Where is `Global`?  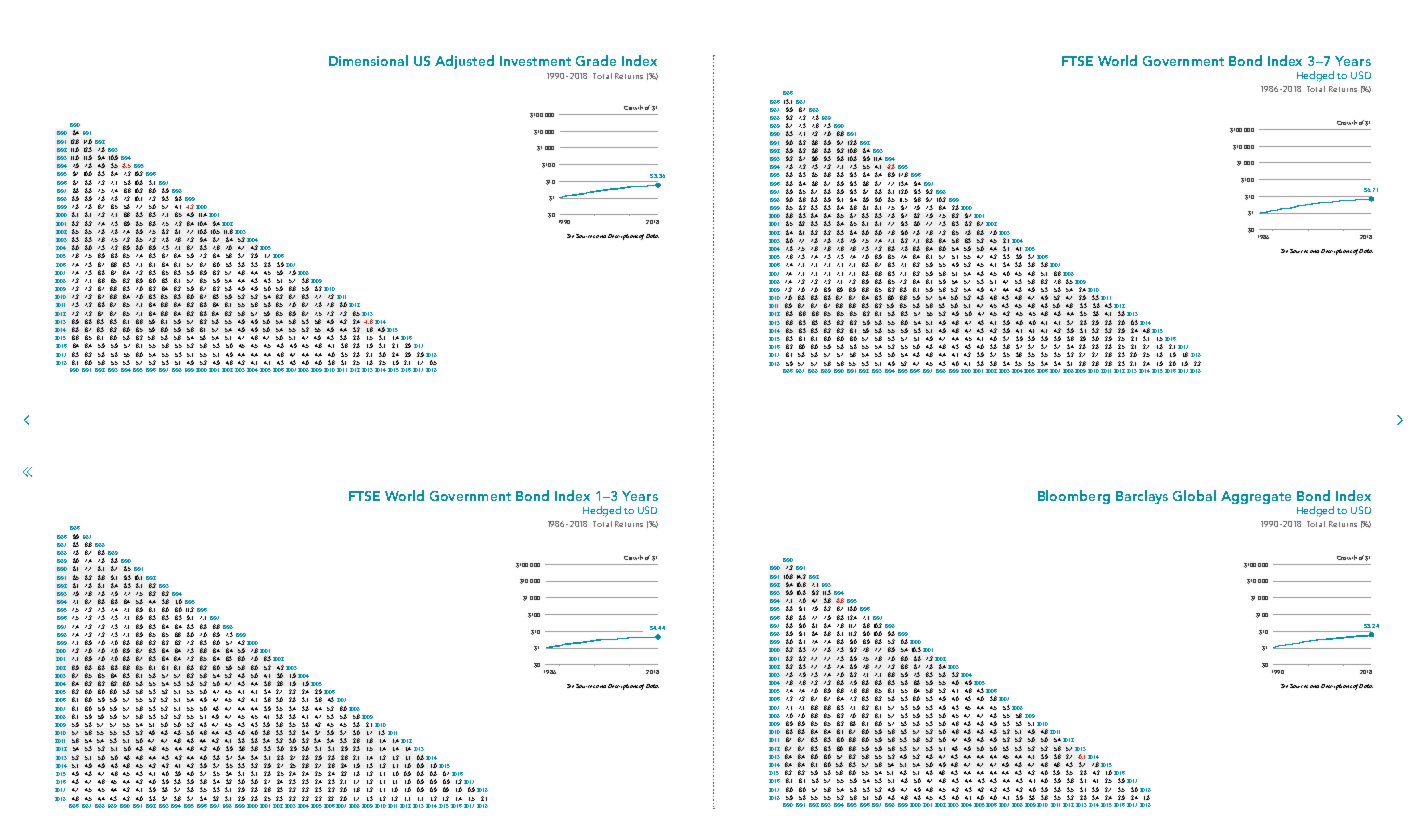
Global is located at coordinates (1194, 495).
